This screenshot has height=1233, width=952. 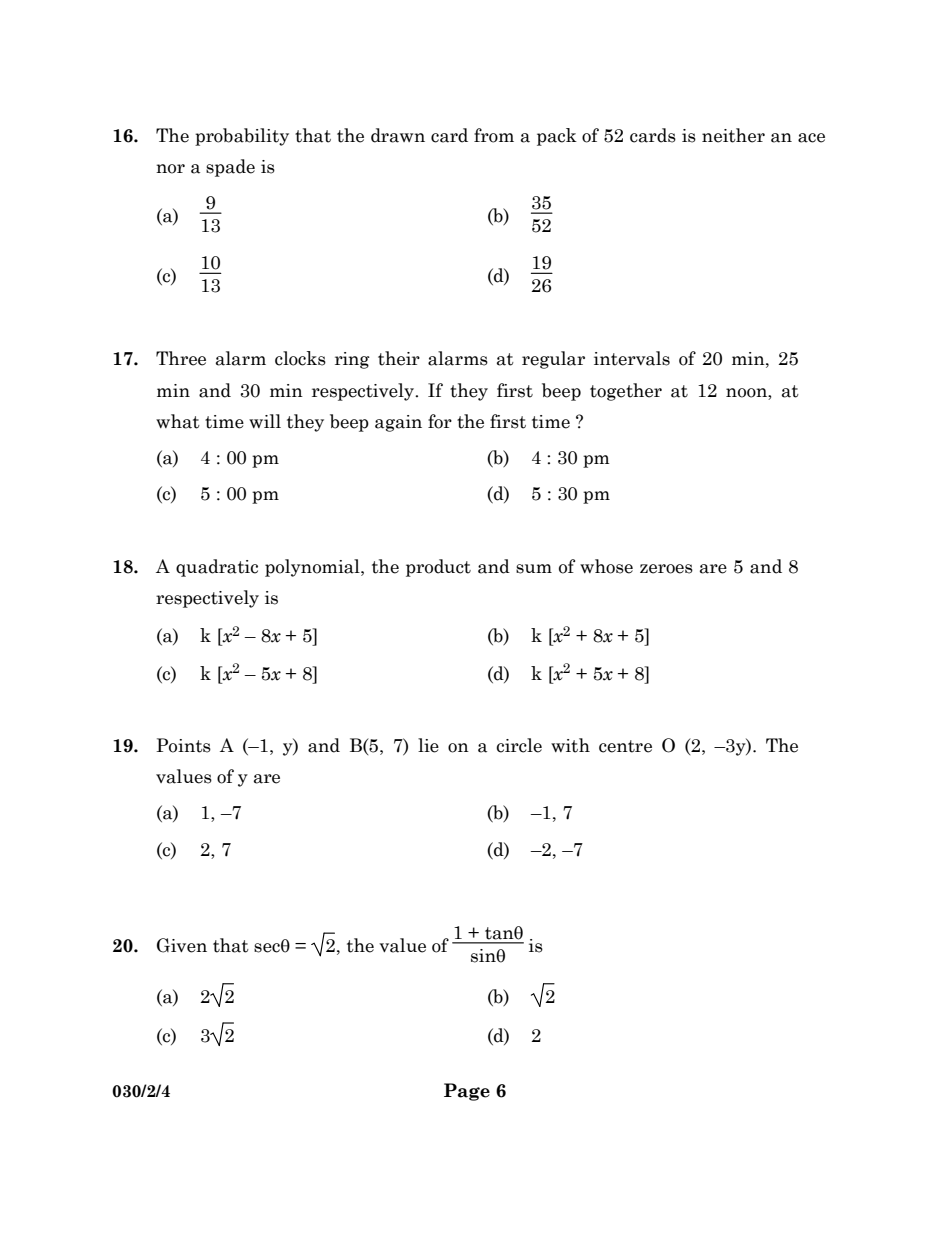 I want to click on from, so click(x=494, y=135).
